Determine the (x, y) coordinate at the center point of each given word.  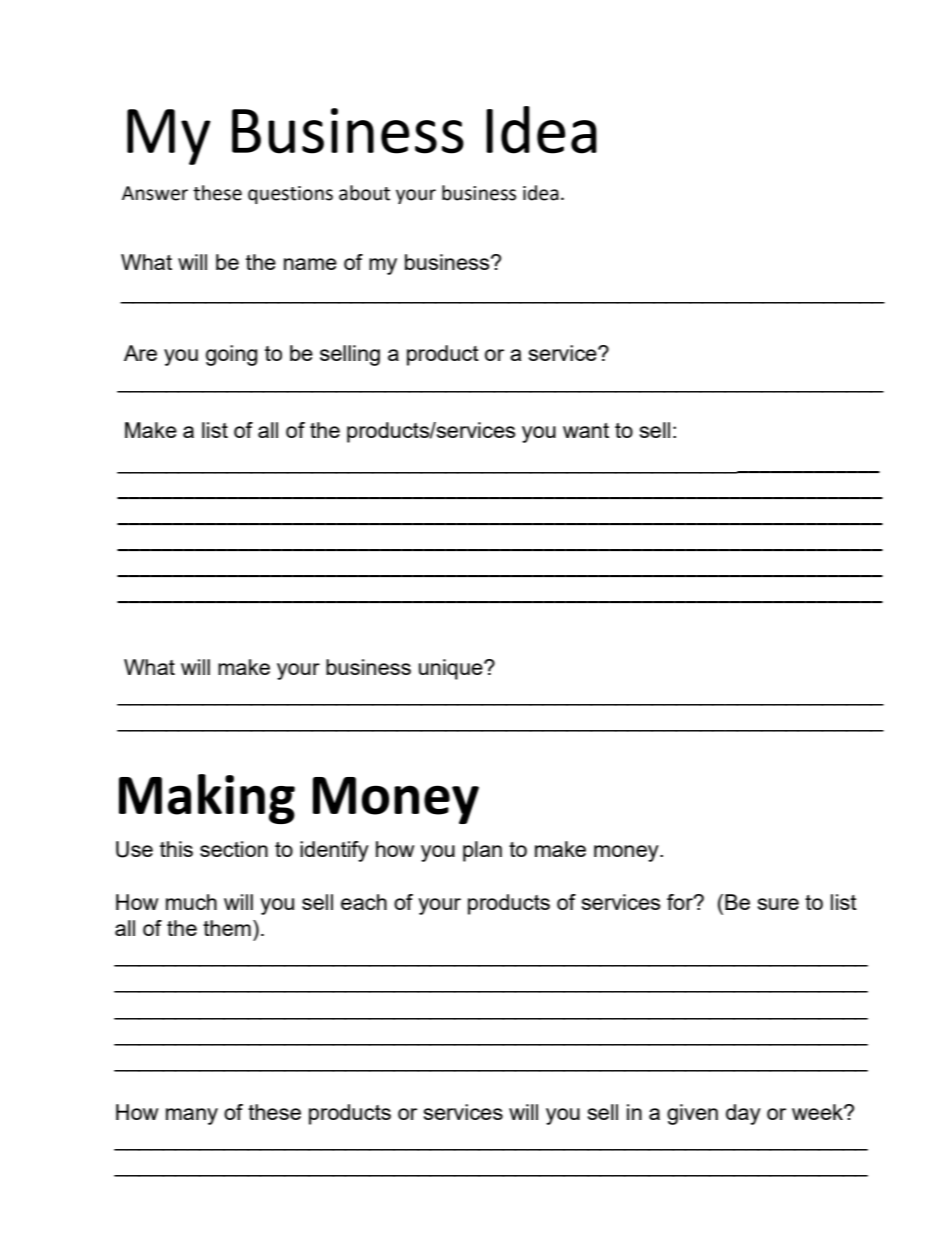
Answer (155, 193)
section (234, 849)
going (231, 355)
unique (452, 669)
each (364, 902)
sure (778, 904)
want (586, 430)
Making (207, 799)
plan (482, 851)
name (310, 264)
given (692, 1114)
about (364, 193)
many (192, 1116)
